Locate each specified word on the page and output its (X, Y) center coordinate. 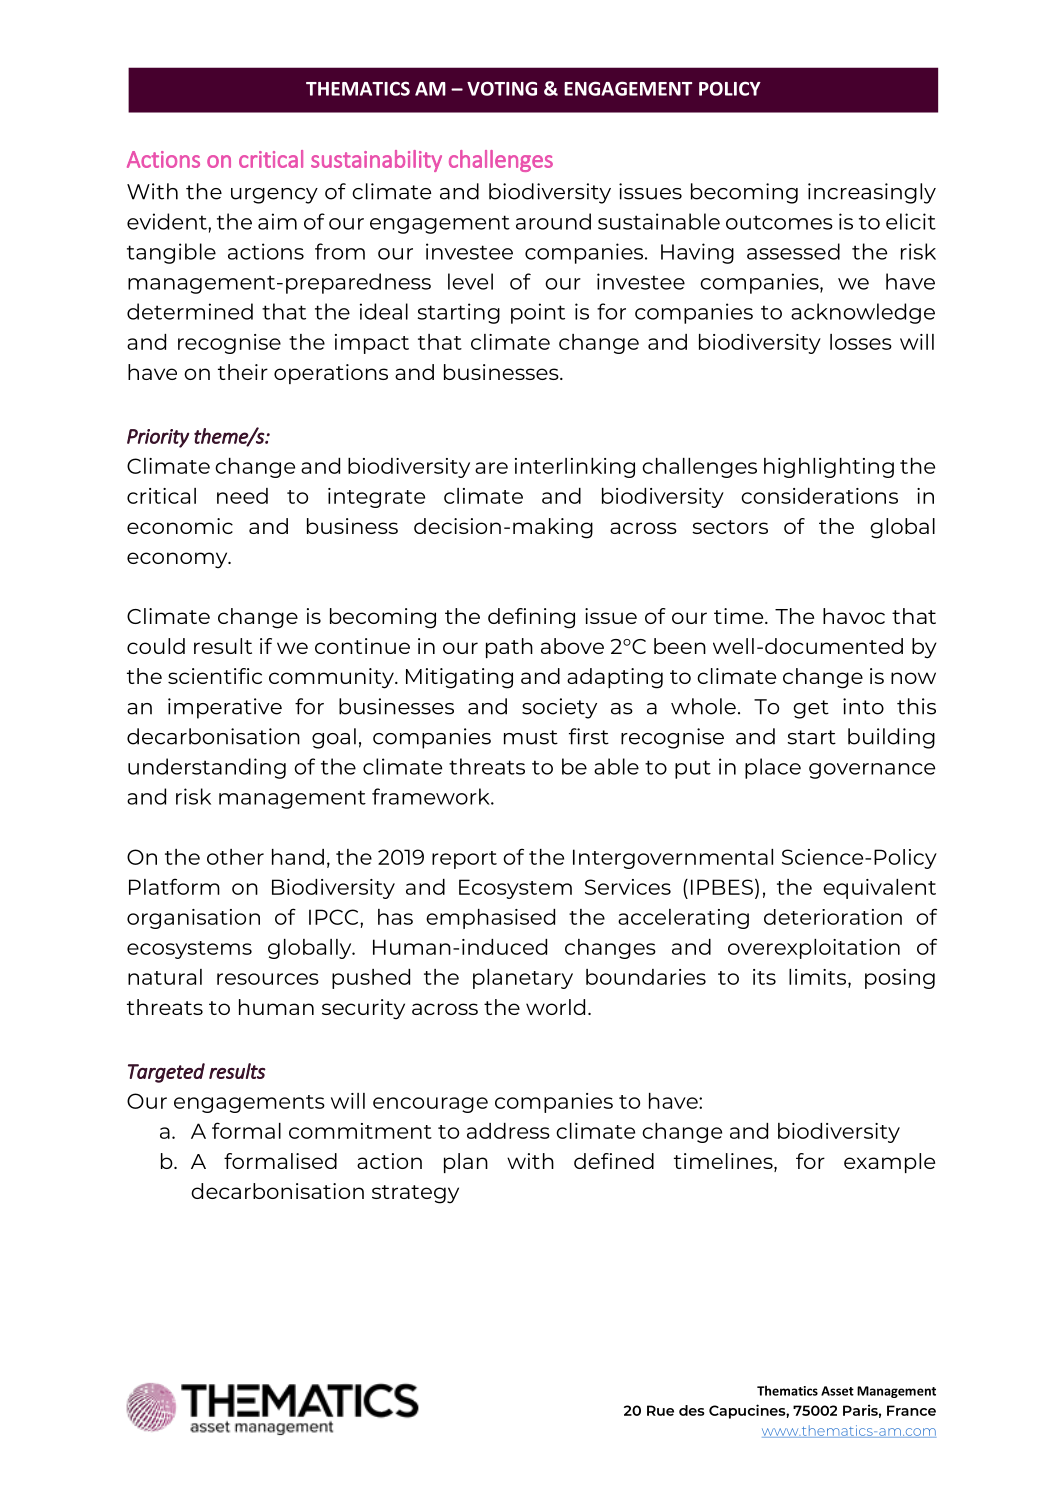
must (531, 737)
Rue (660, 1410)
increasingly (872, 193)
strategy (415, 1194)
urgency (274, 196)
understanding (207, 768)
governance (872, 771)
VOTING (502, 88)
